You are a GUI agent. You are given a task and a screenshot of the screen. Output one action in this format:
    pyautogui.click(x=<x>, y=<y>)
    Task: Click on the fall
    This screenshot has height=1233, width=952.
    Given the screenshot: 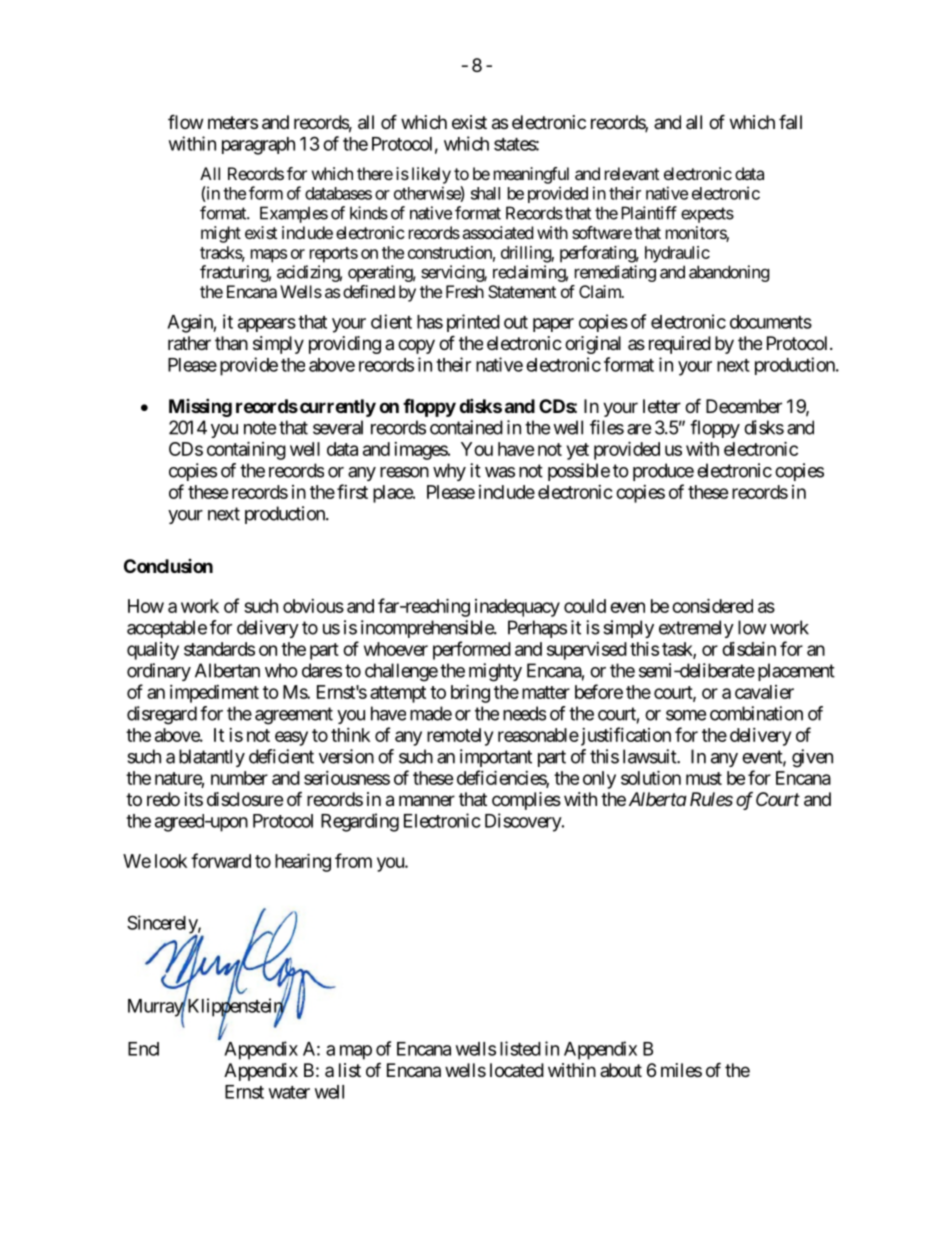 What is the action you would take?
    pyautogui.click(x=790, y=122)
